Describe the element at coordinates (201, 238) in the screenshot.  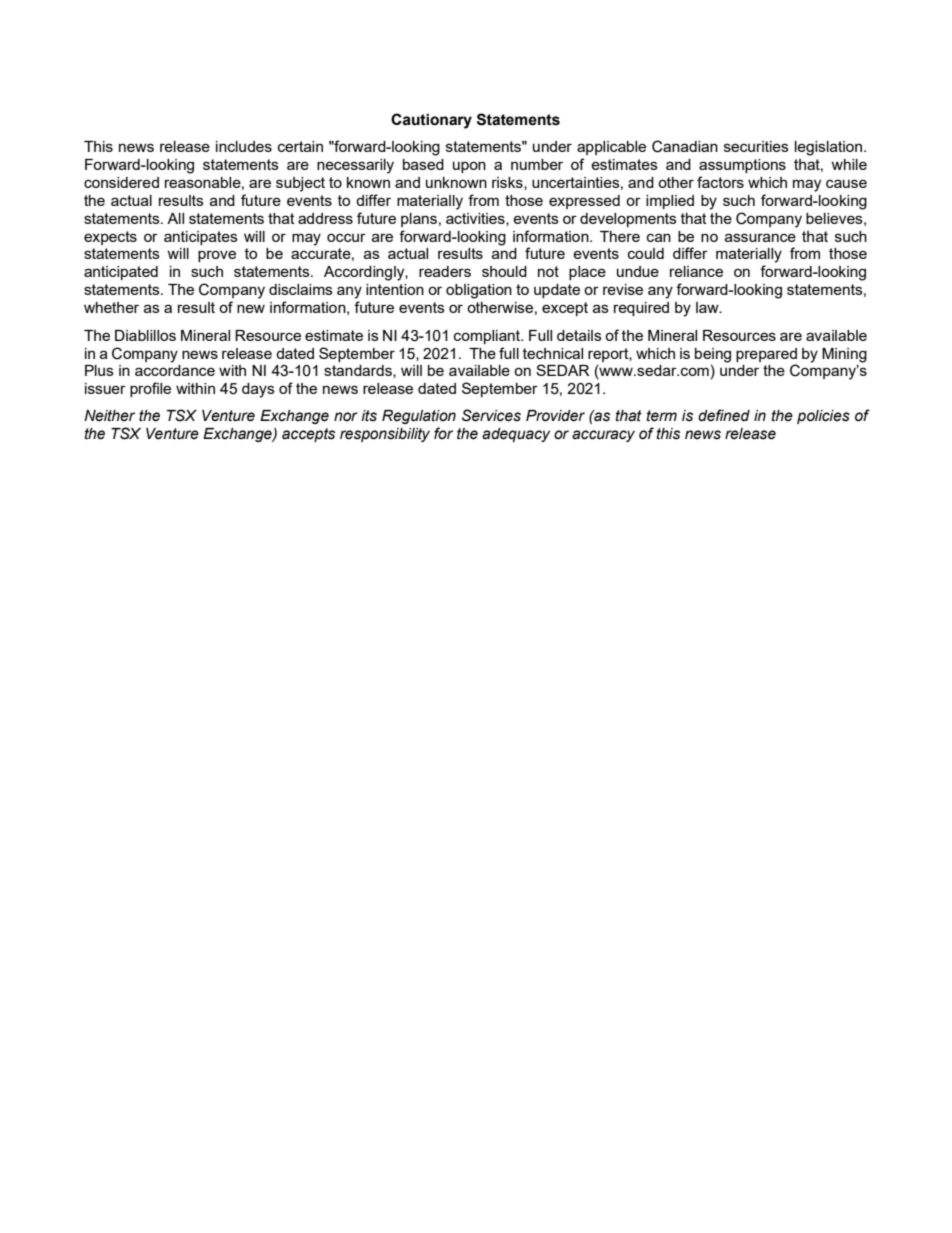
I see `anticipates` at that location.
